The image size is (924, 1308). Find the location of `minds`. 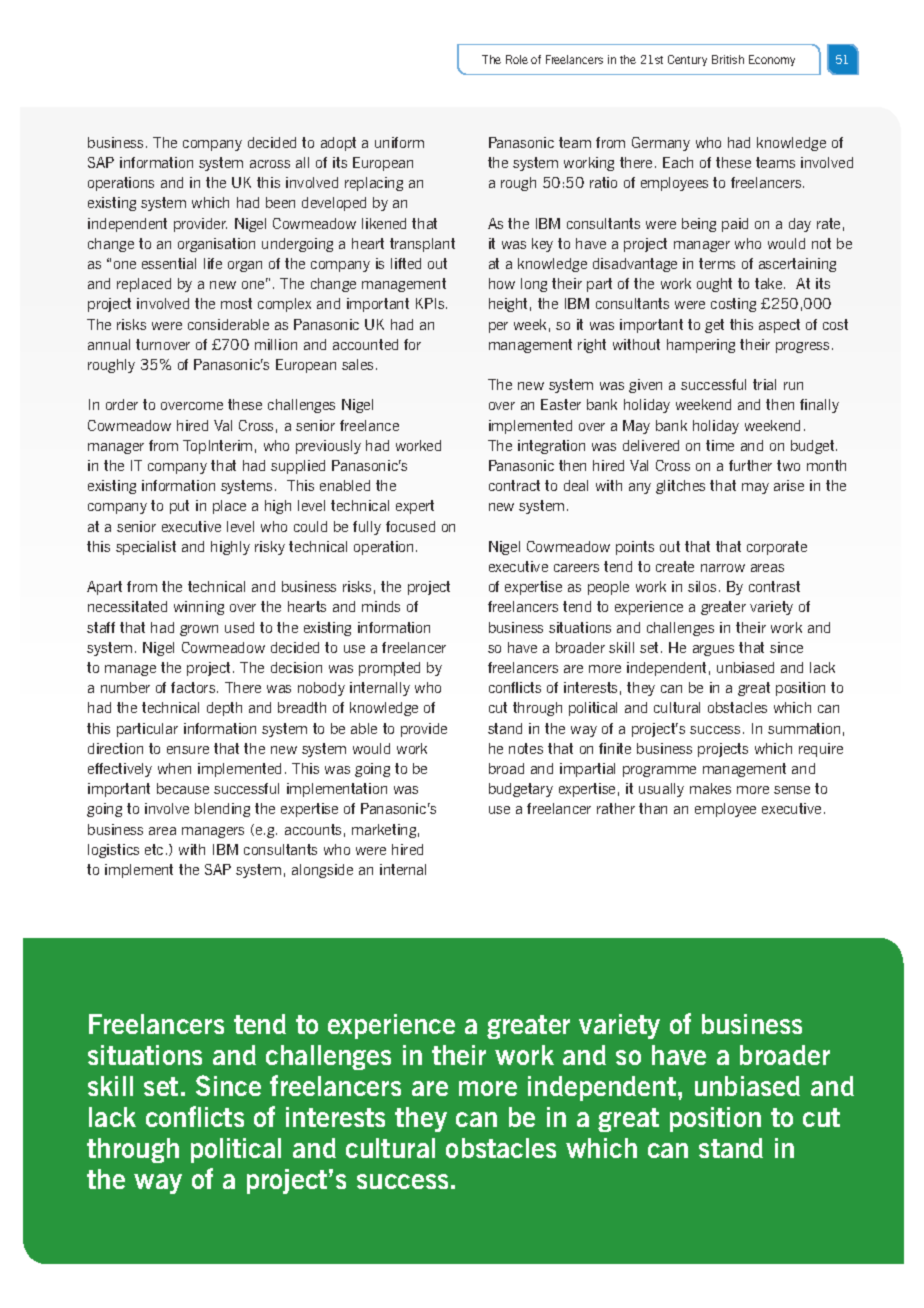

minds is located at coordinates (381, 606).
